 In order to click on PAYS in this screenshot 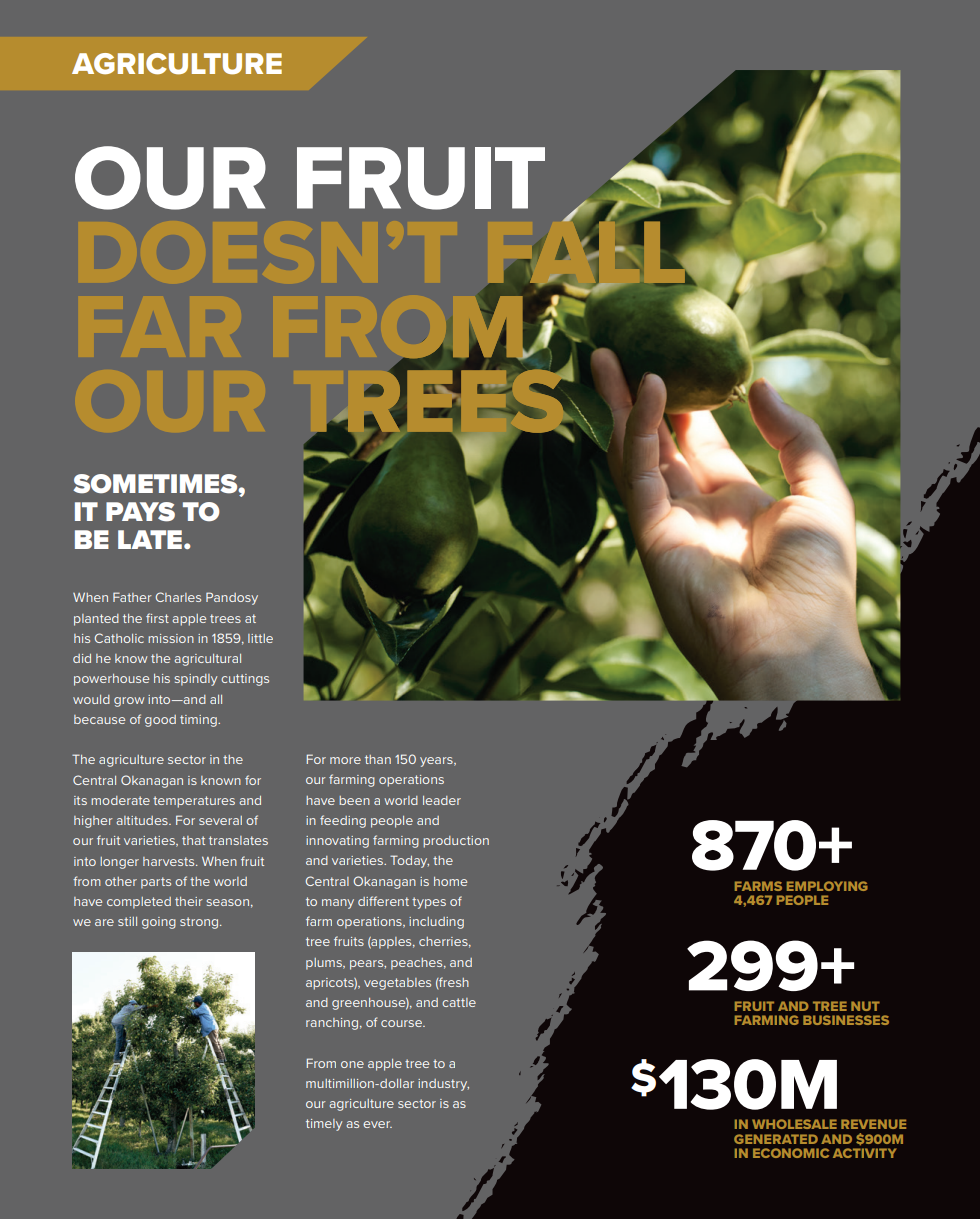, I will do `click(140, 512)`.
